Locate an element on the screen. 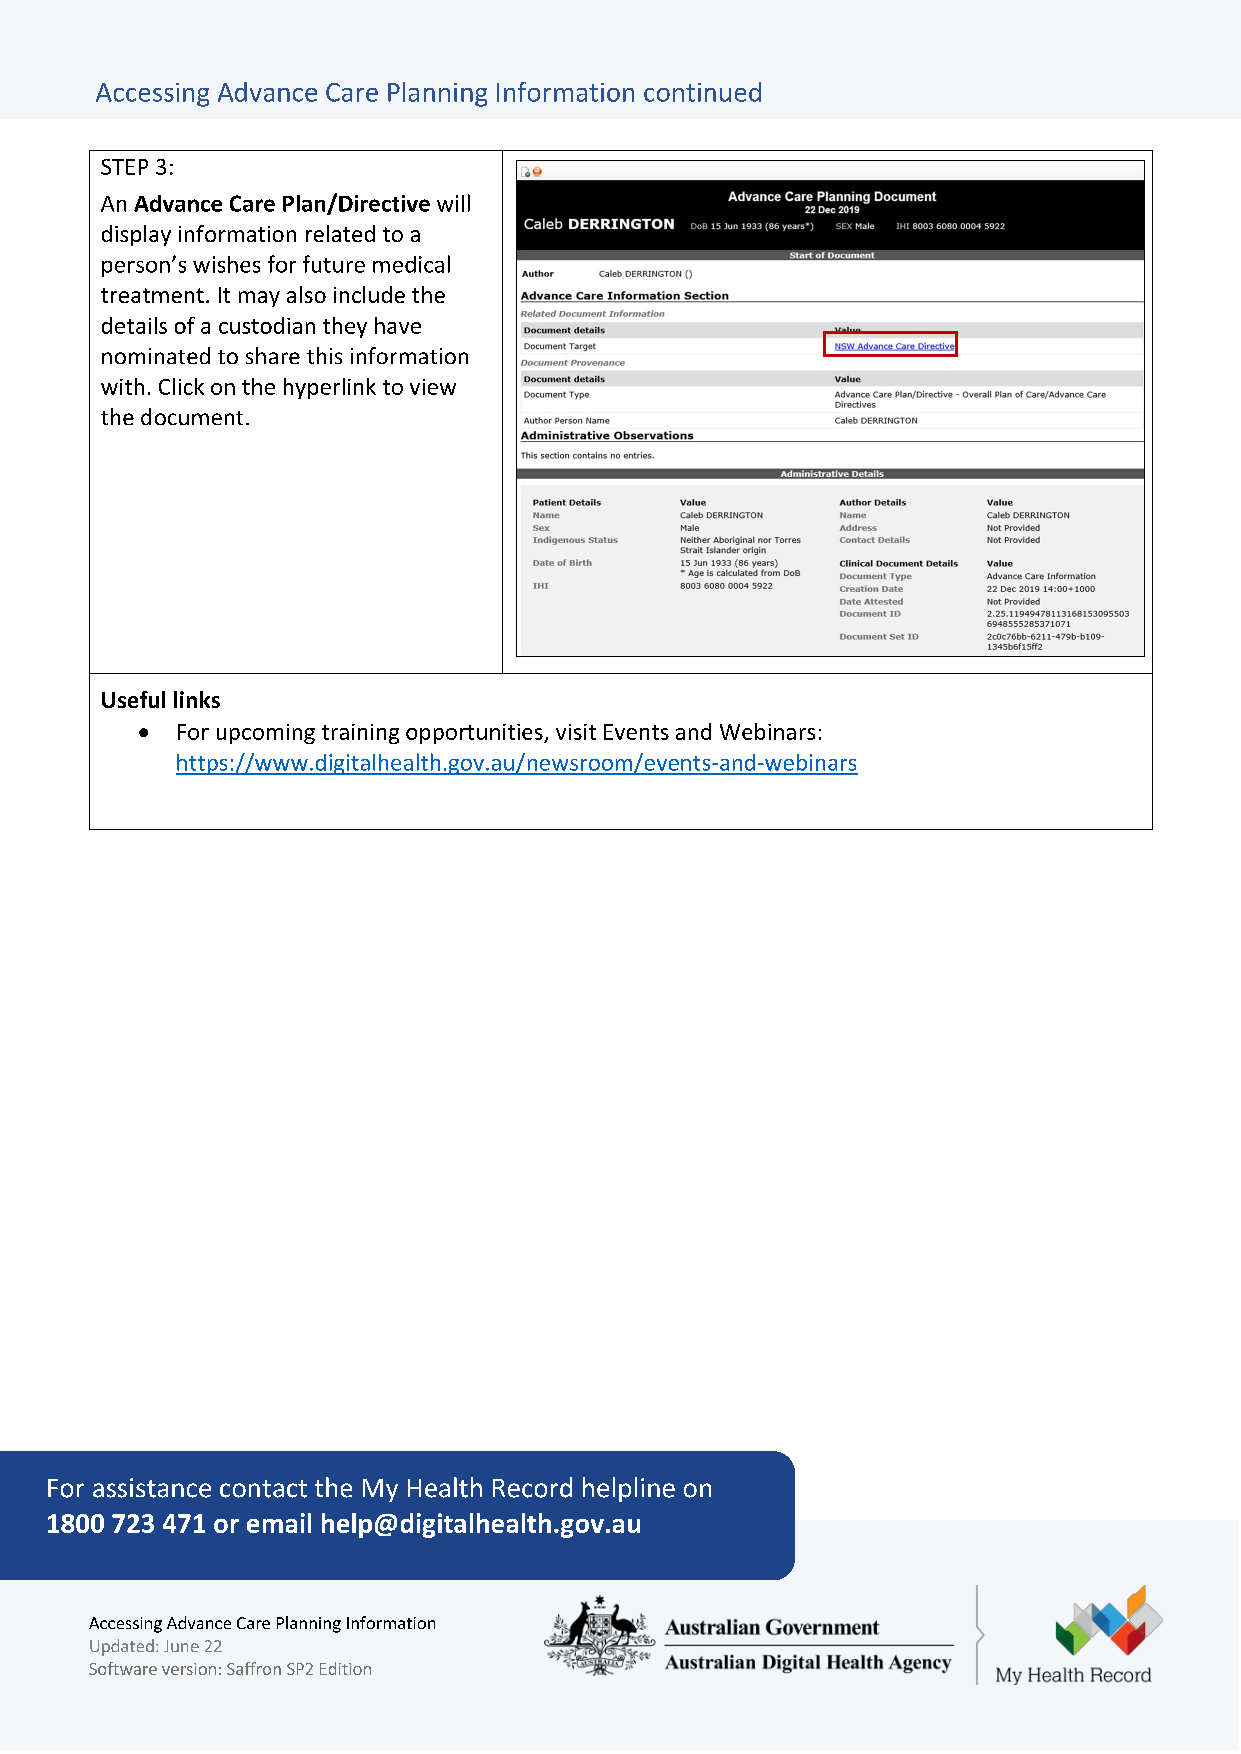 Image resolution: width=1241 pixels, height=1754 pixels. Edition is located at coordinates (345, 1668).
